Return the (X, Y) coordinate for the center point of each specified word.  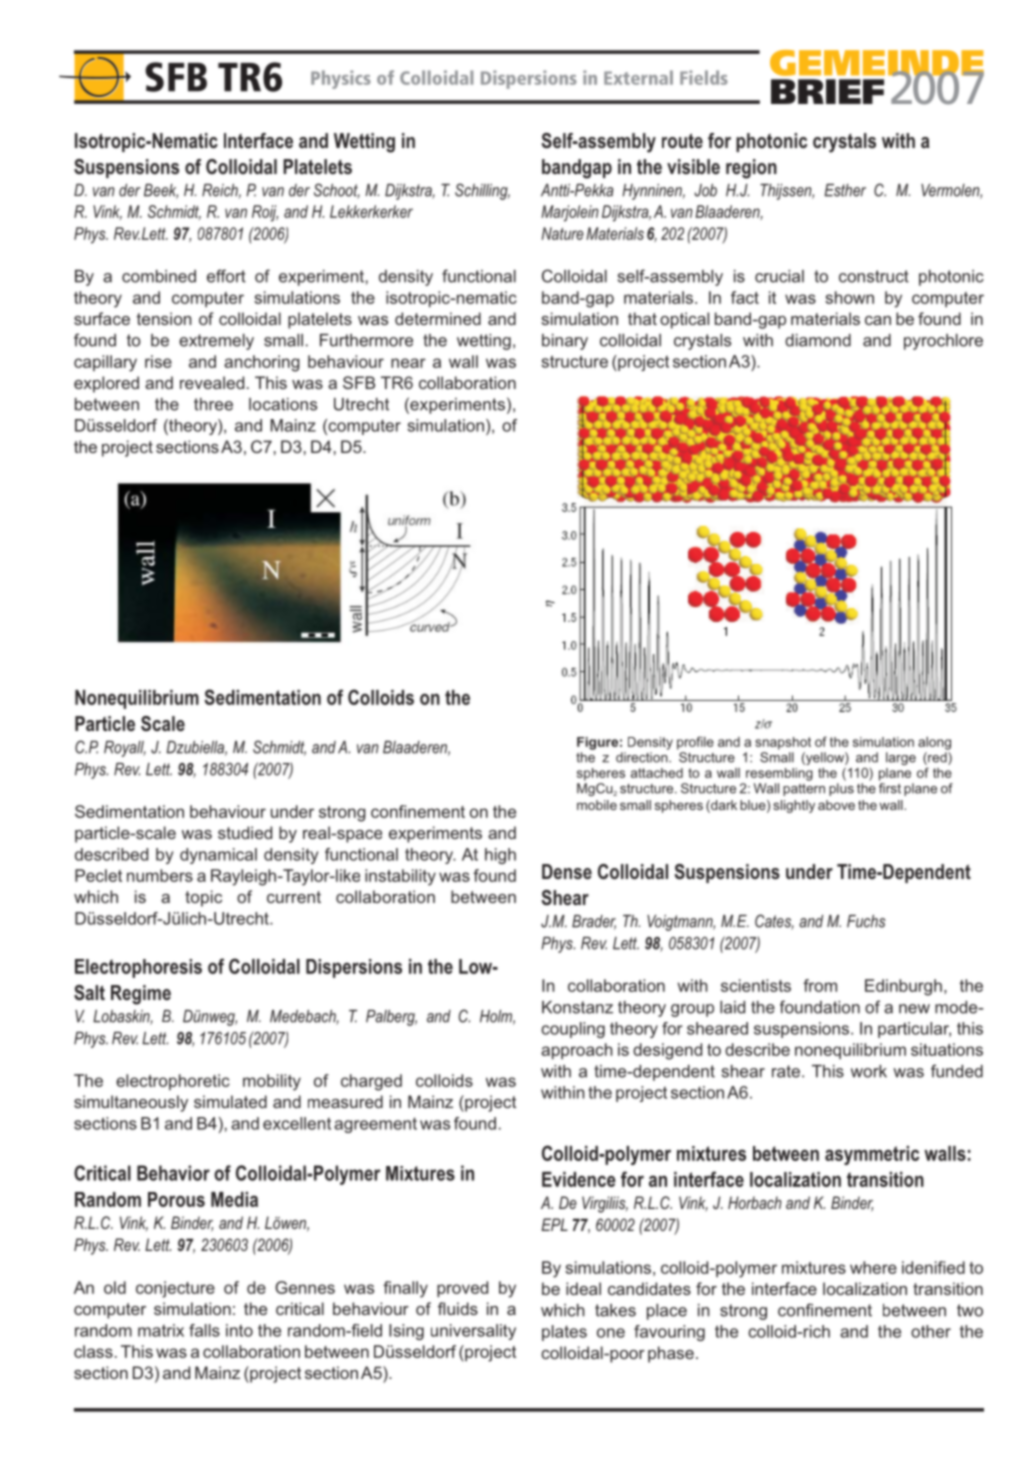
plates (564, 1333)
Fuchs (866, 921)
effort (226, 276)
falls (204, 1330)
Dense (567, 871)
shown (849, 297)
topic (203, 898)
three (213, 404)
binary (565, 342)
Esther (845, 190)
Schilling (482, 191)
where (873, 1267)
